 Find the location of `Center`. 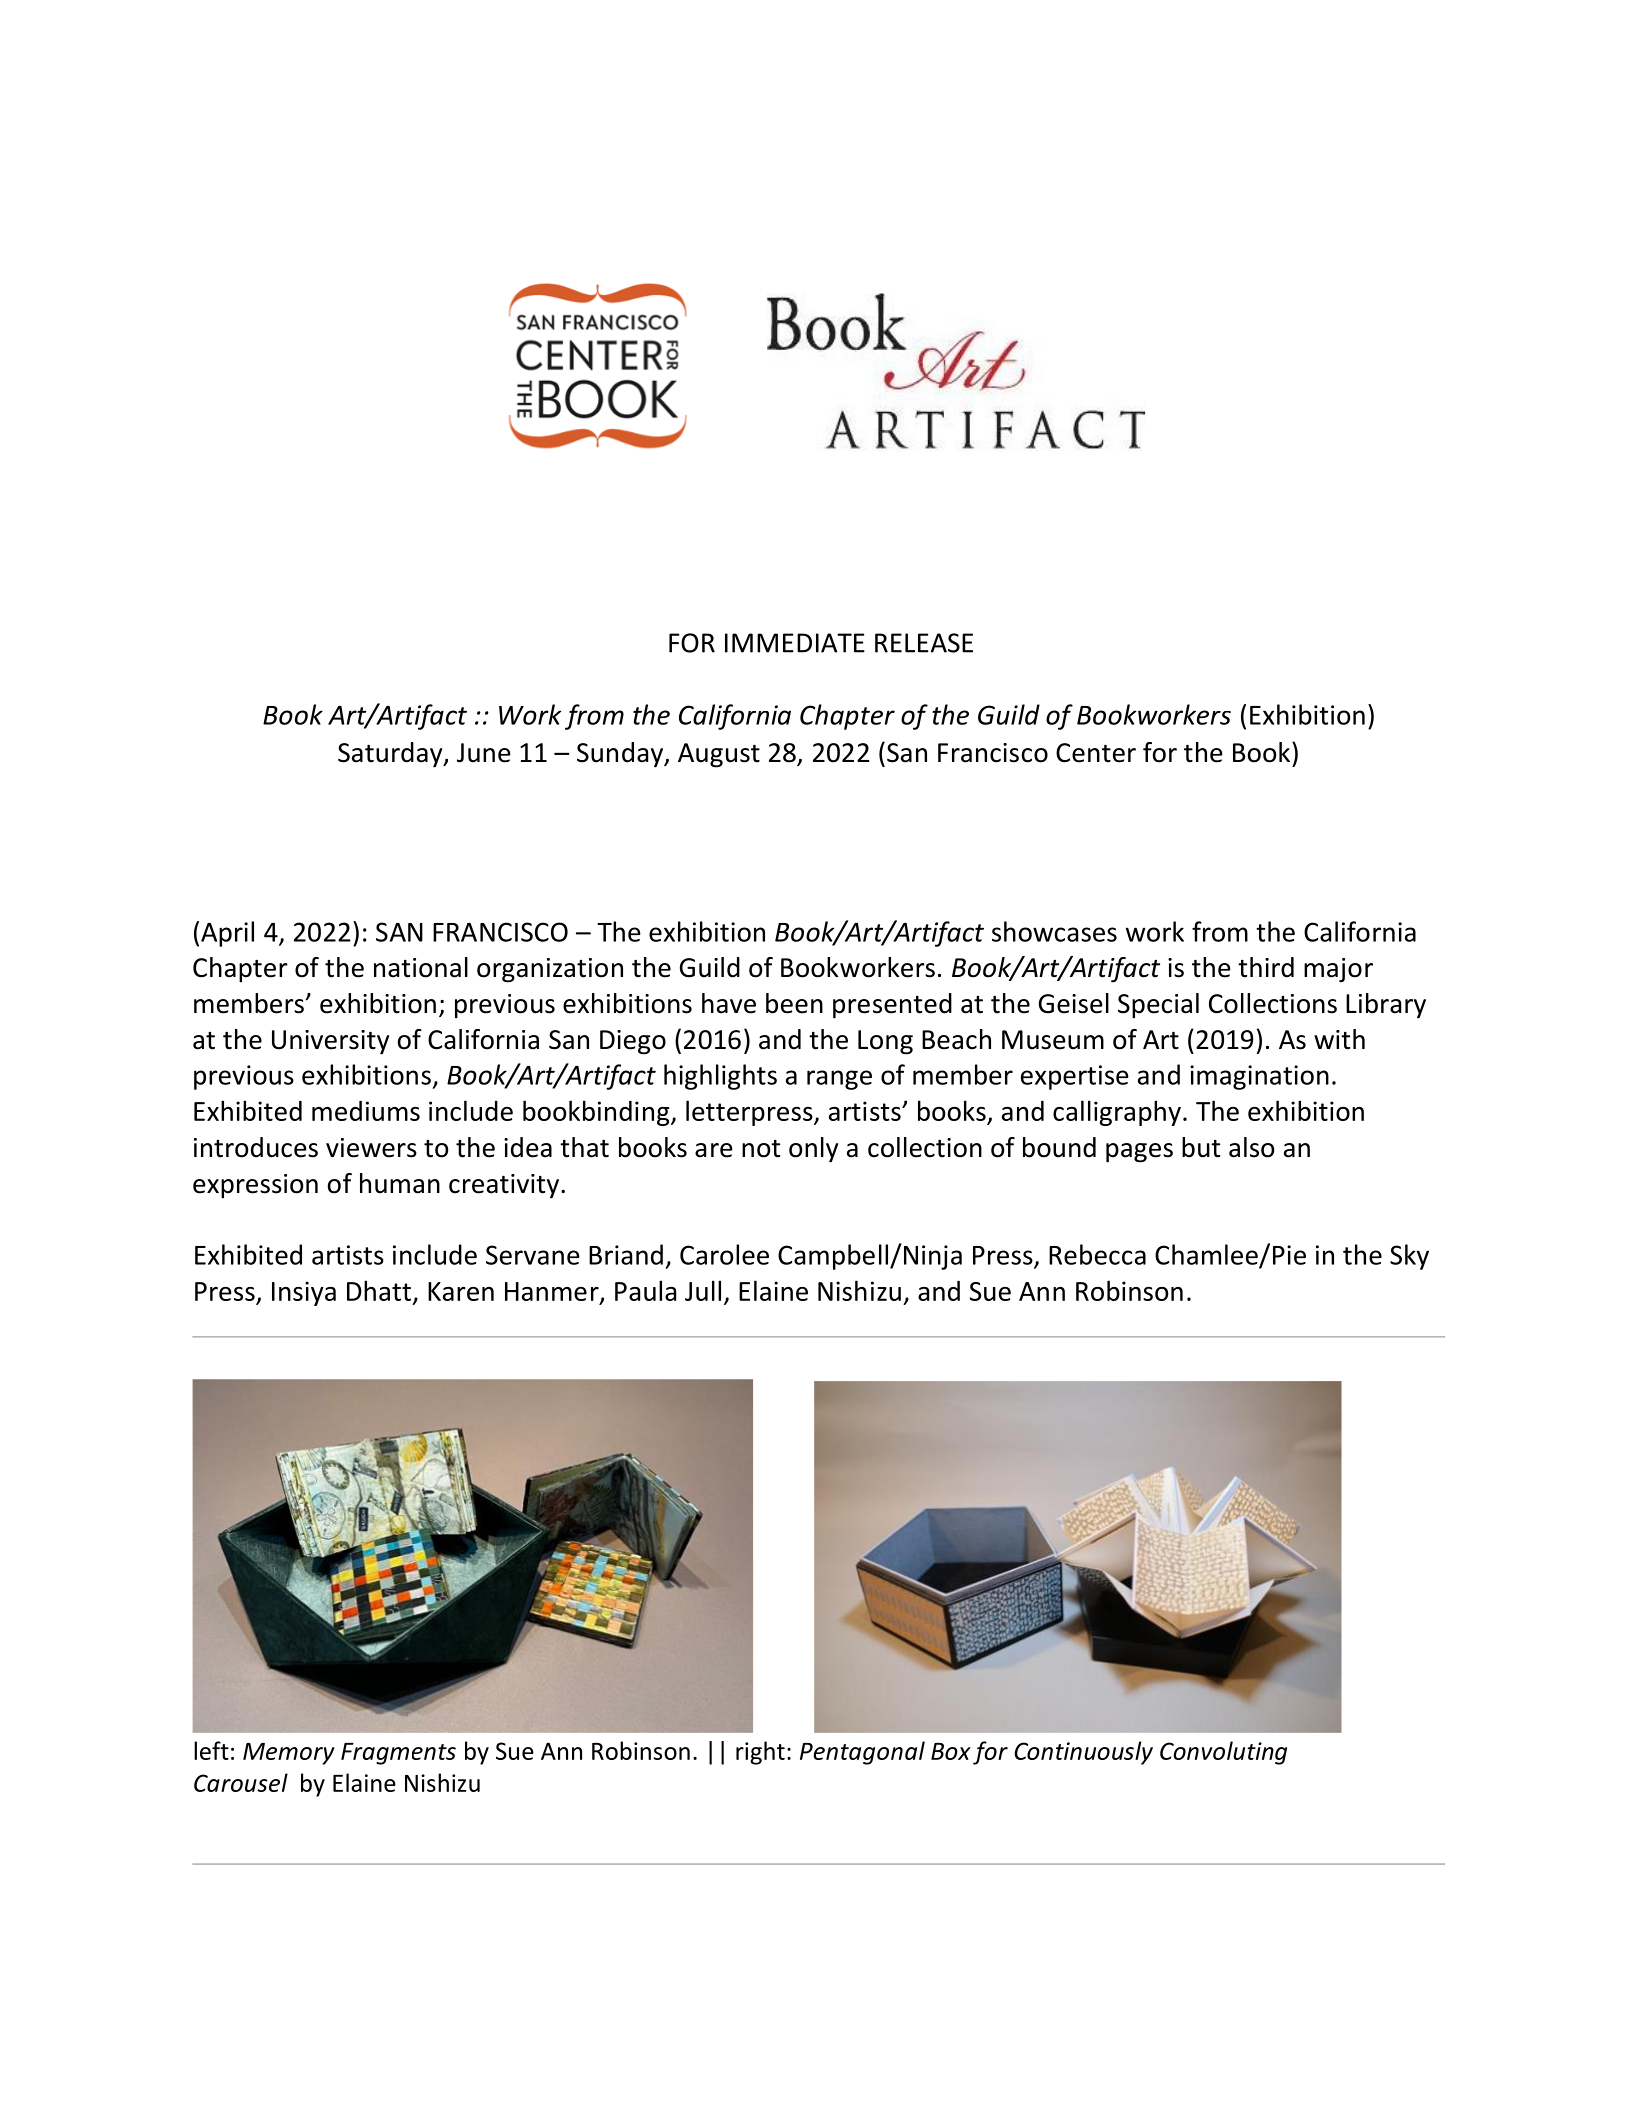

Center is located at coordinates (1096, 753).
